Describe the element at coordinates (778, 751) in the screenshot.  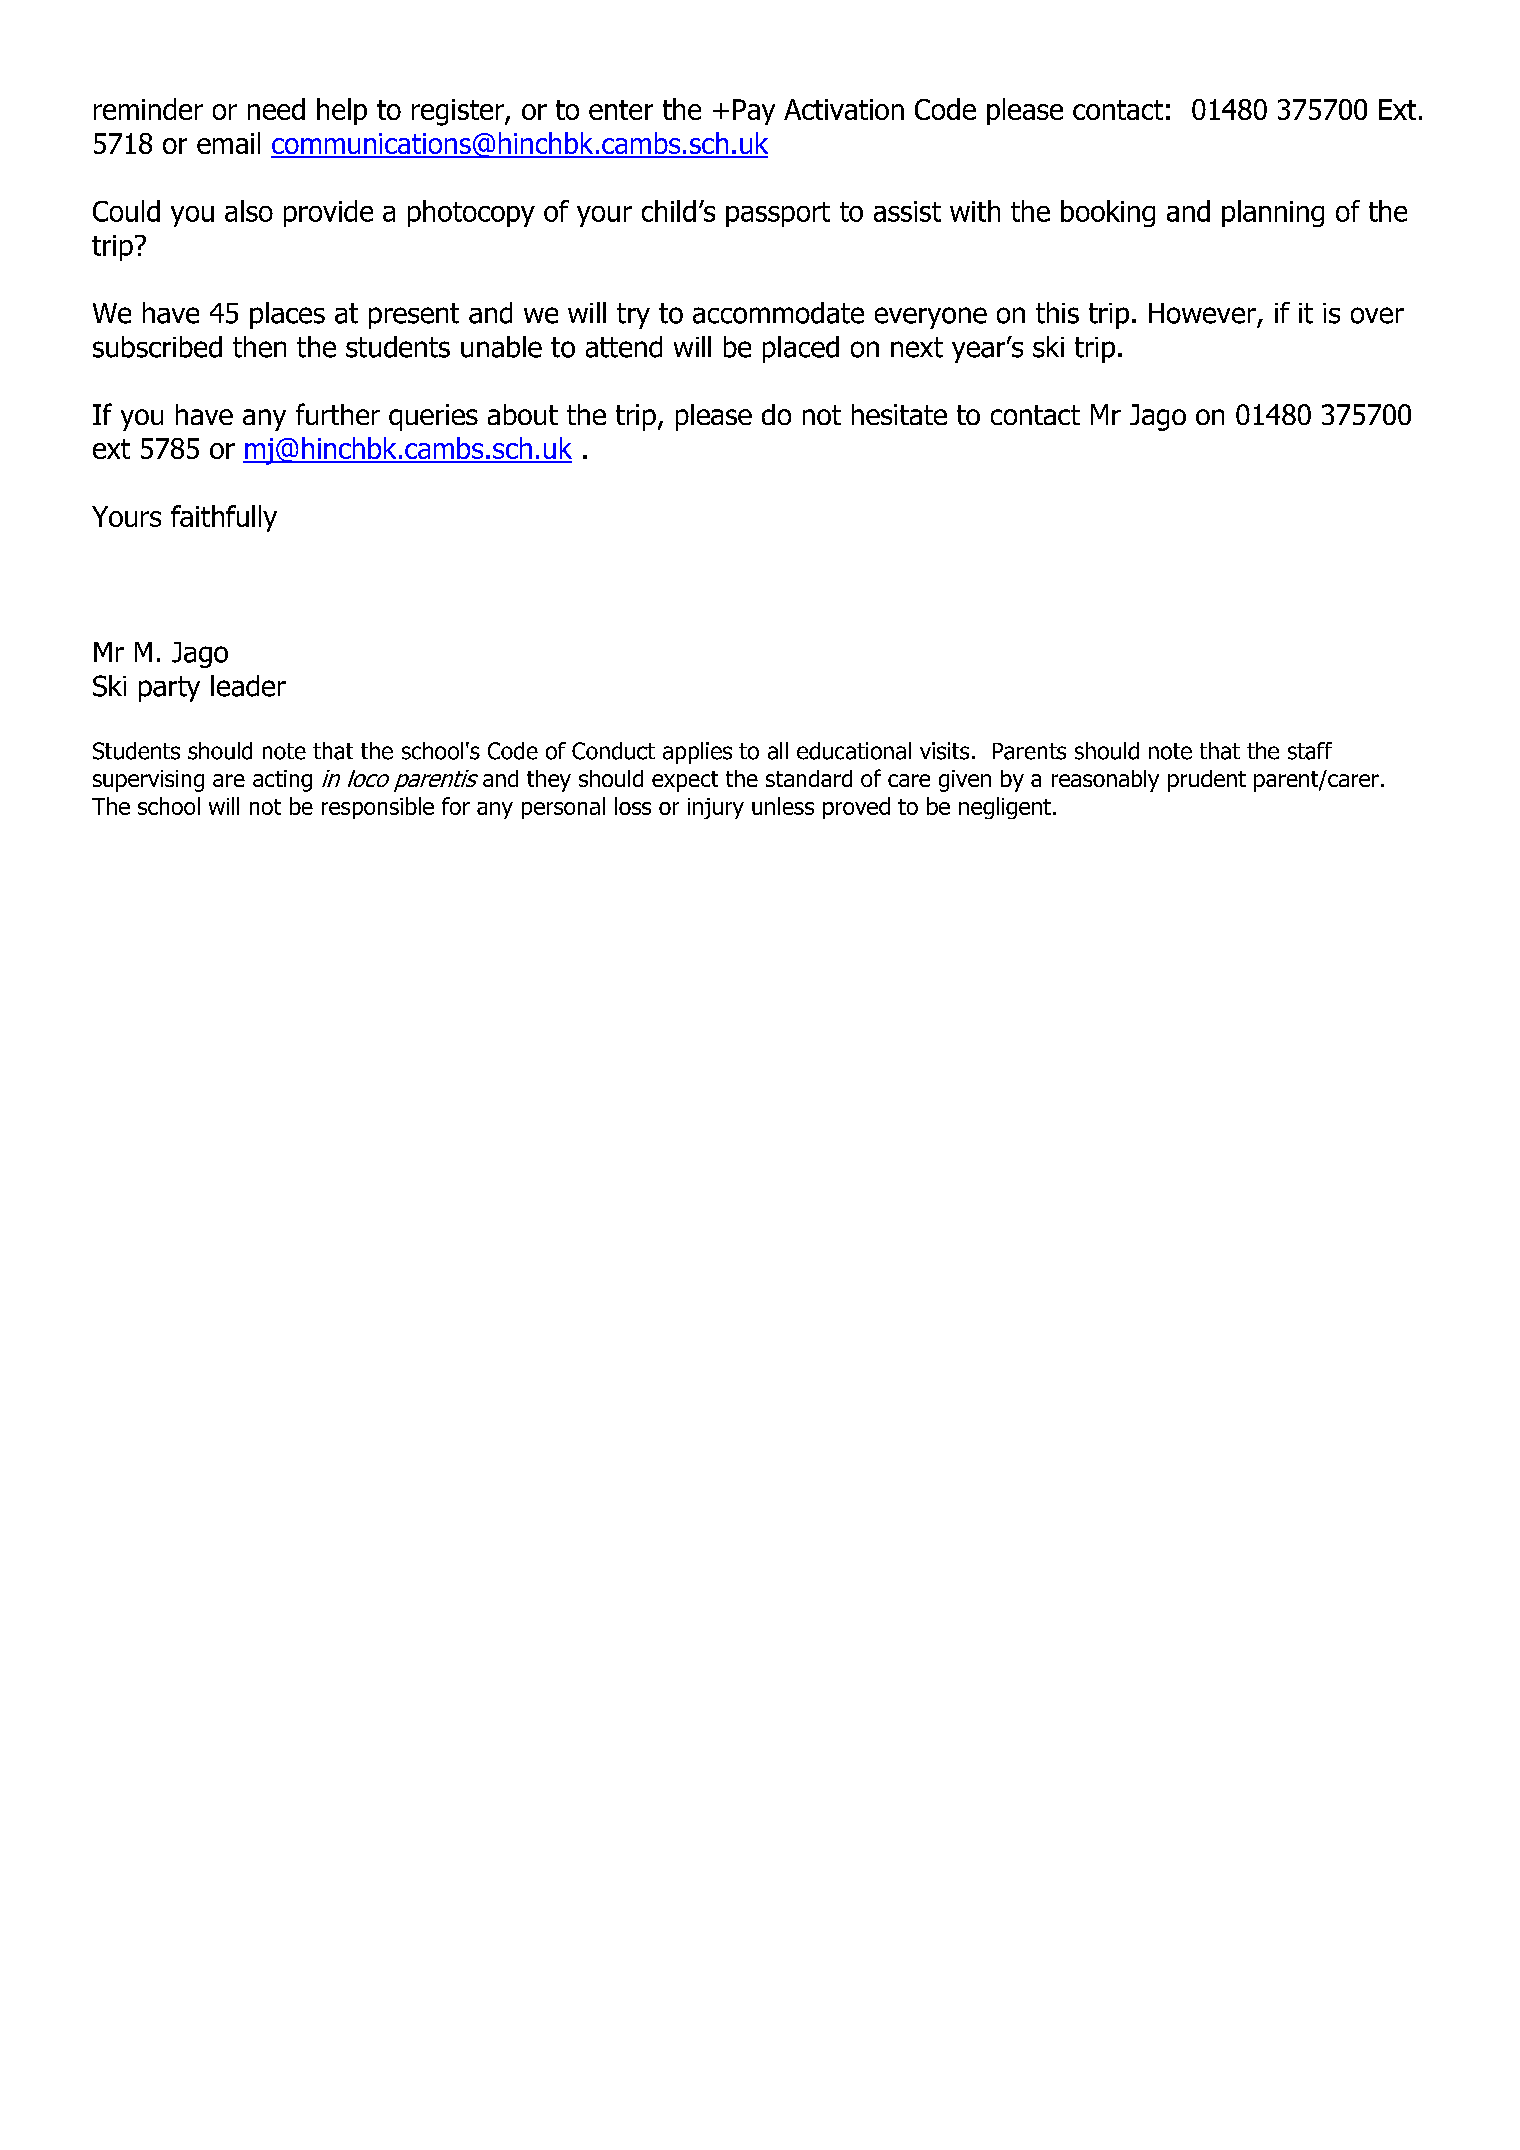
I see `all` at that location.
